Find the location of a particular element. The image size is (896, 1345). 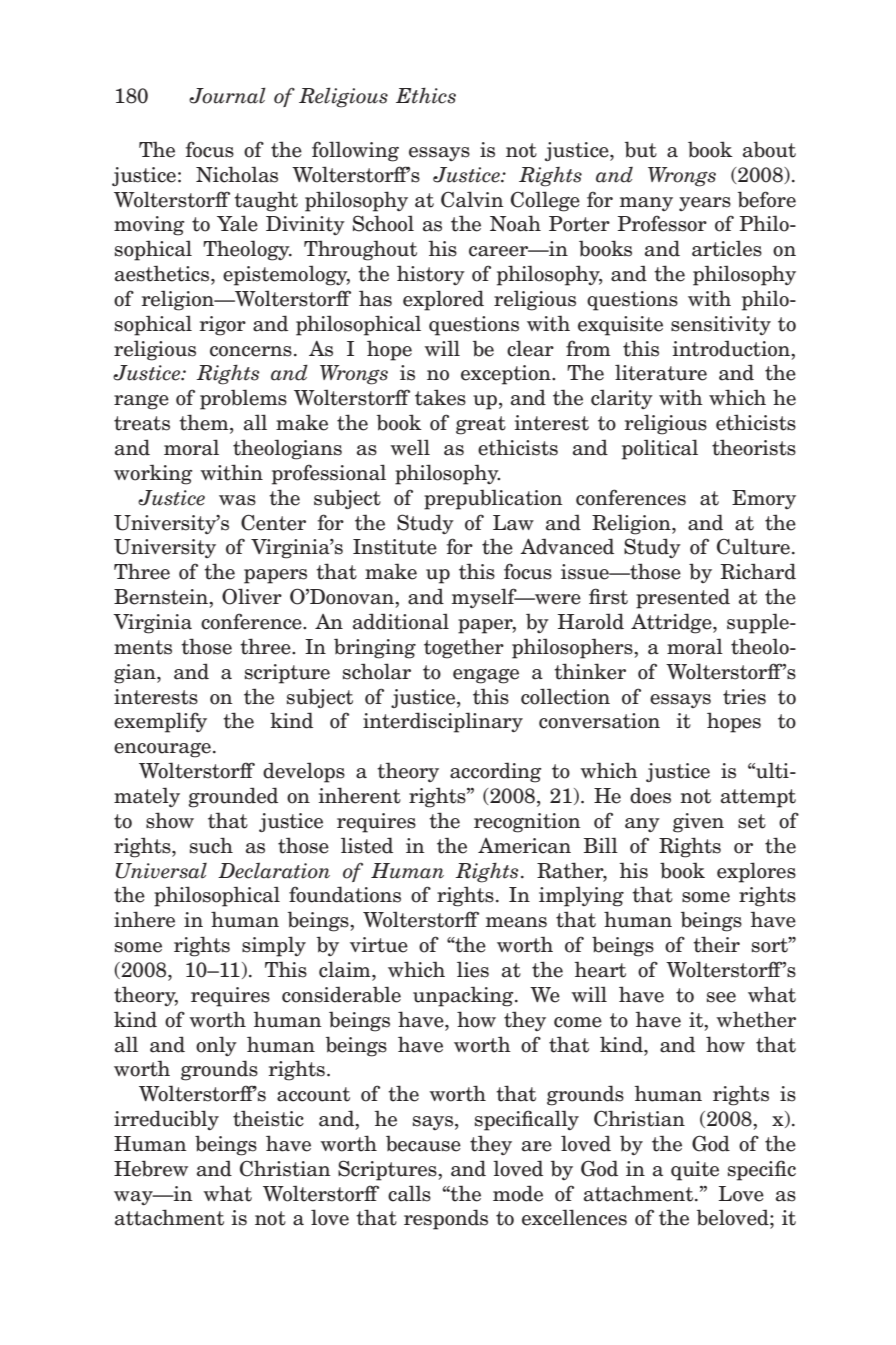

takes is located at coordinates (440, 397).
